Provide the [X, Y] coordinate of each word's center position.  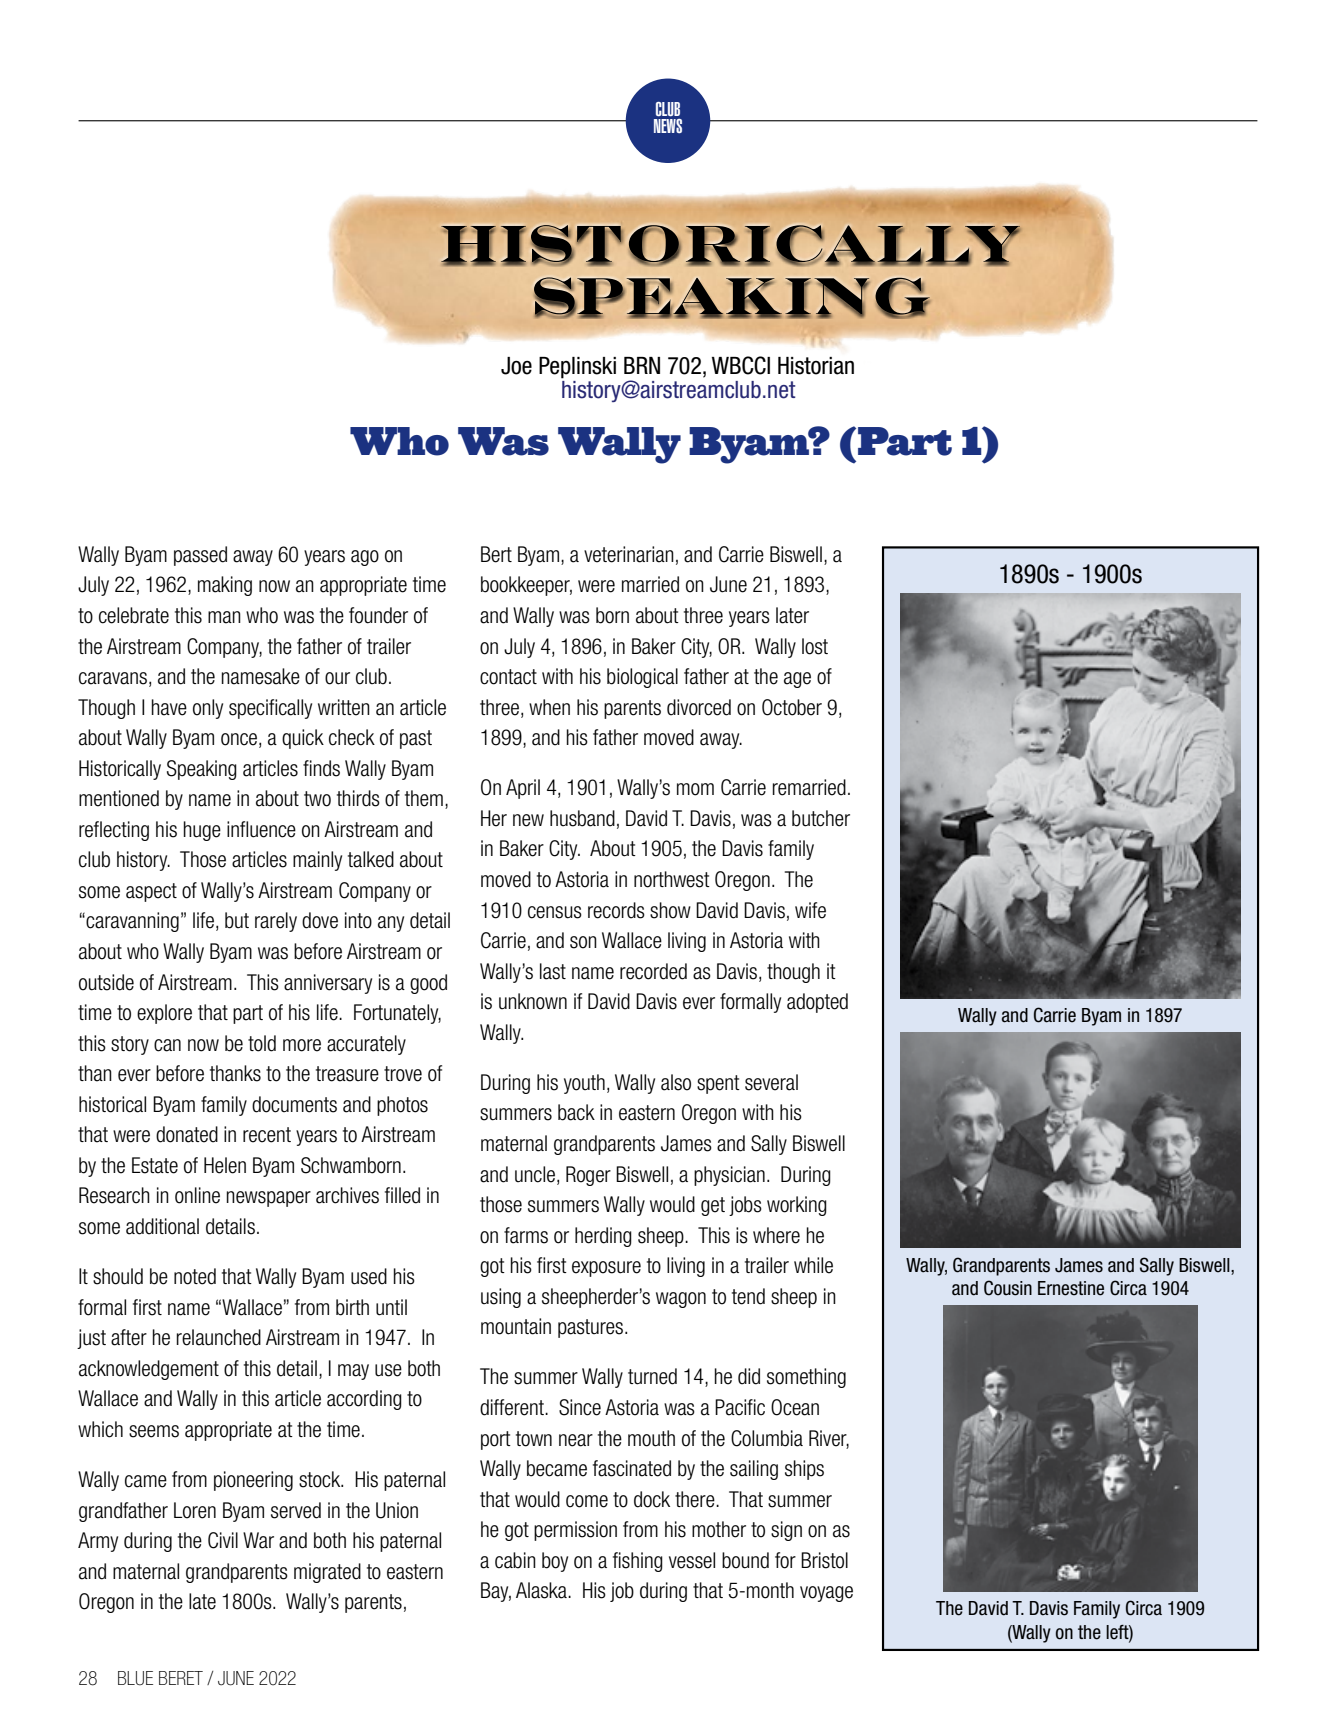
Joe [516, 366]
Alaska [542, 1590]
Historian [816, 366]
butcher [821, 818]
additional [162, 1226]
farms [526, 1235]
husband [582, 818]
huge [202, 831]
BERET [181, 1678]
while [813, 1265]
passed [200, 556]
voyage [826, 1594]
